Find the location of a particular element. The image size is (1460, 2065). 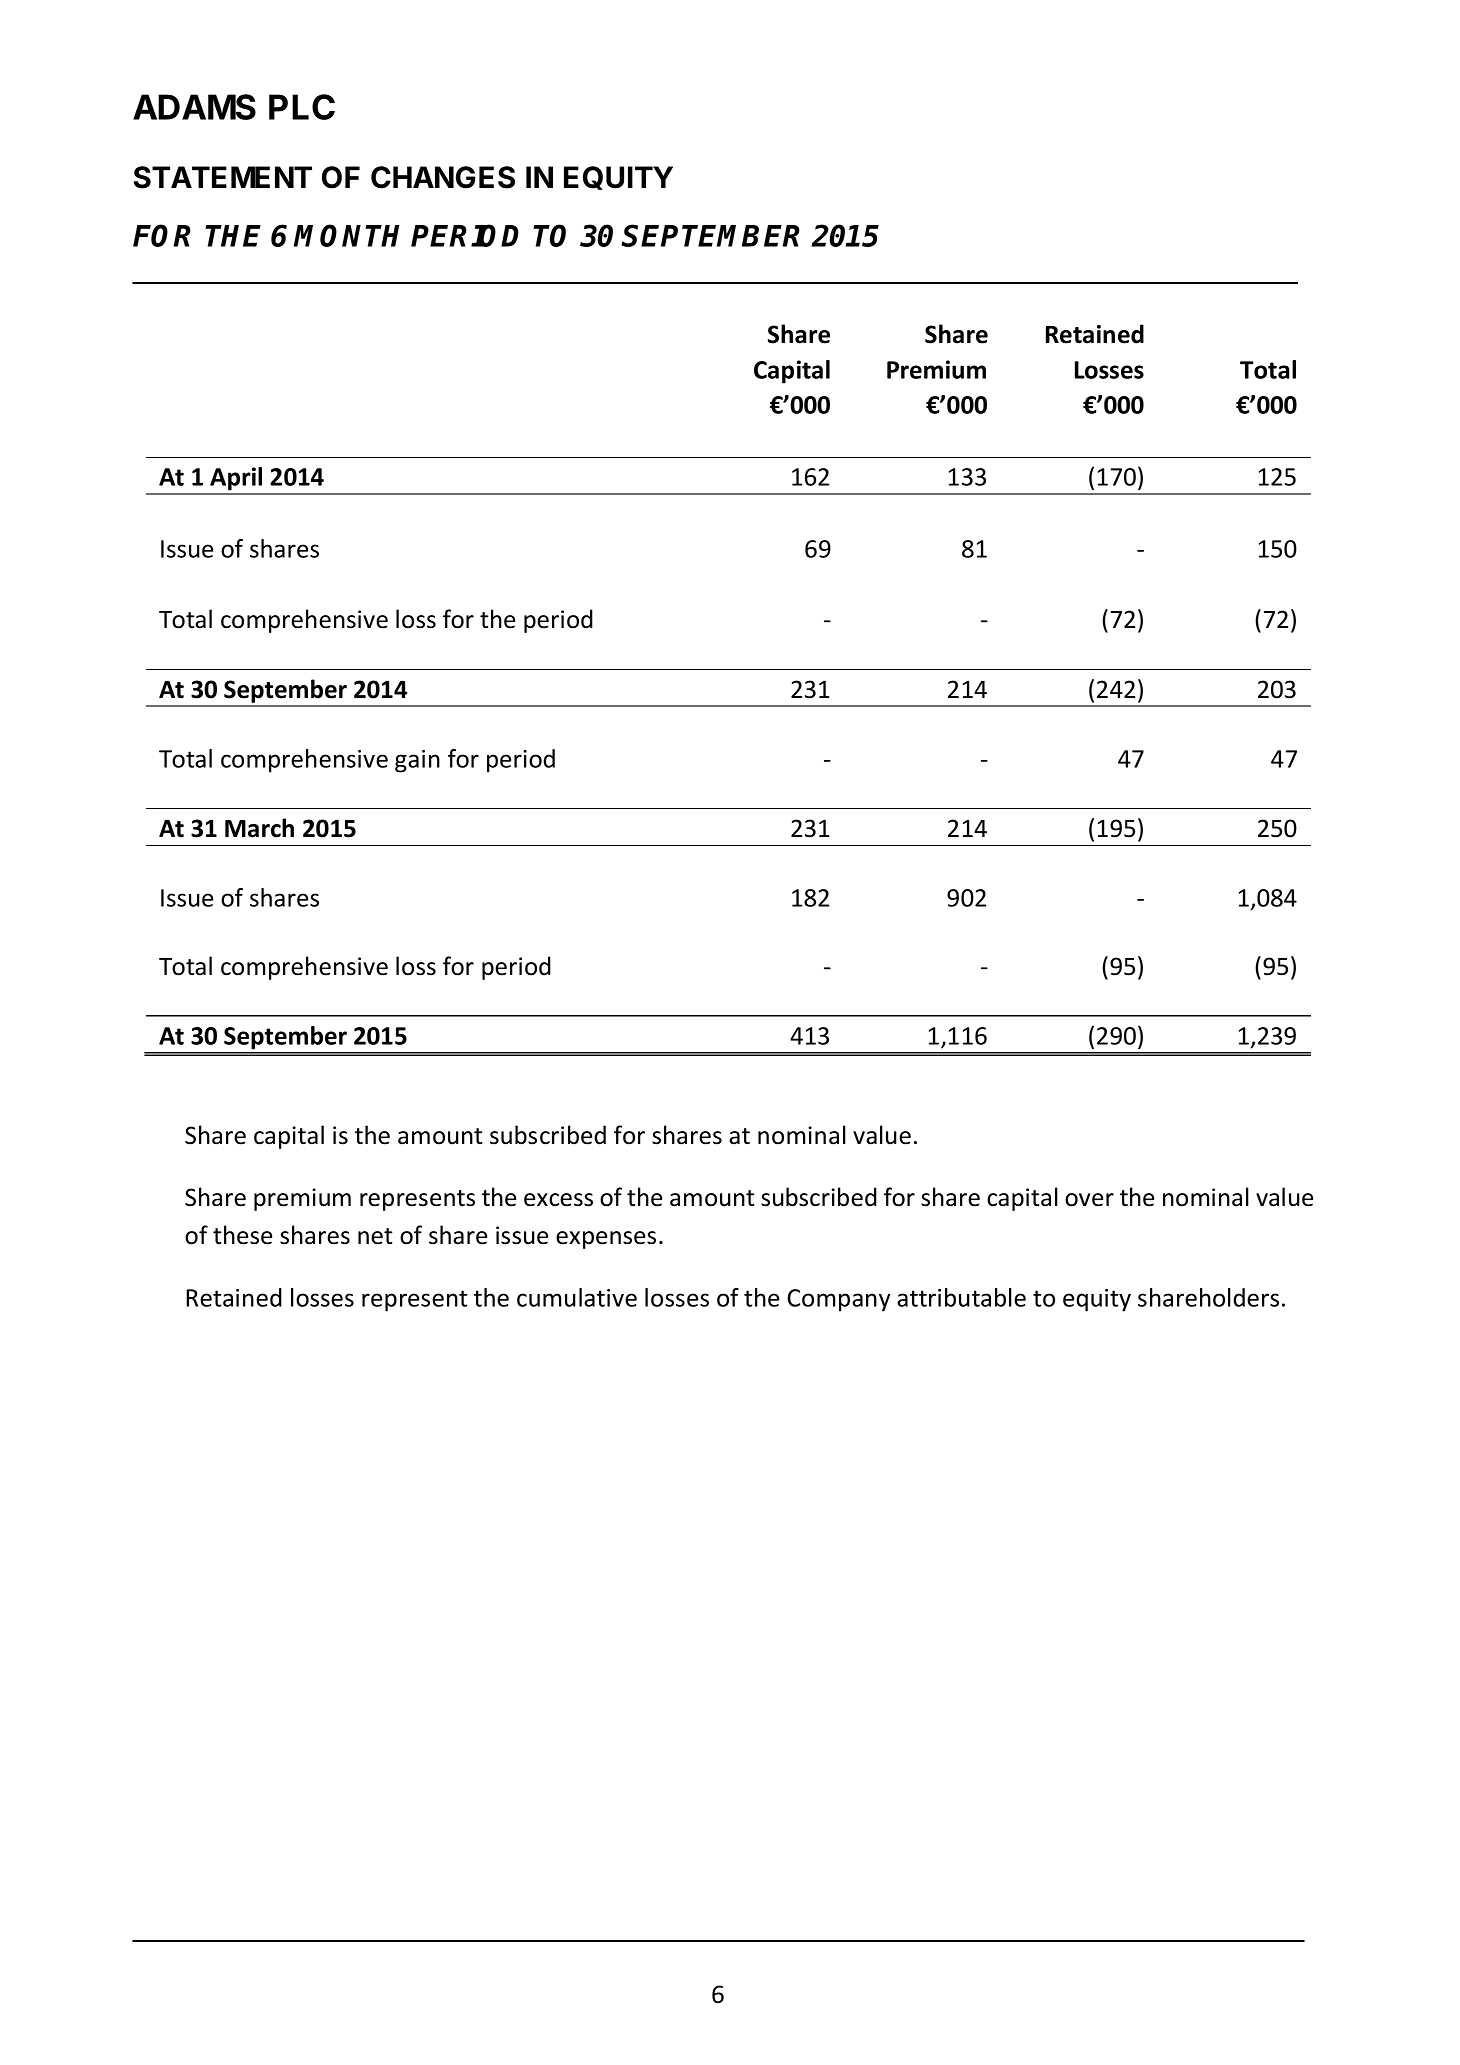

STATEMENT is located at coordinates (223, 177).
